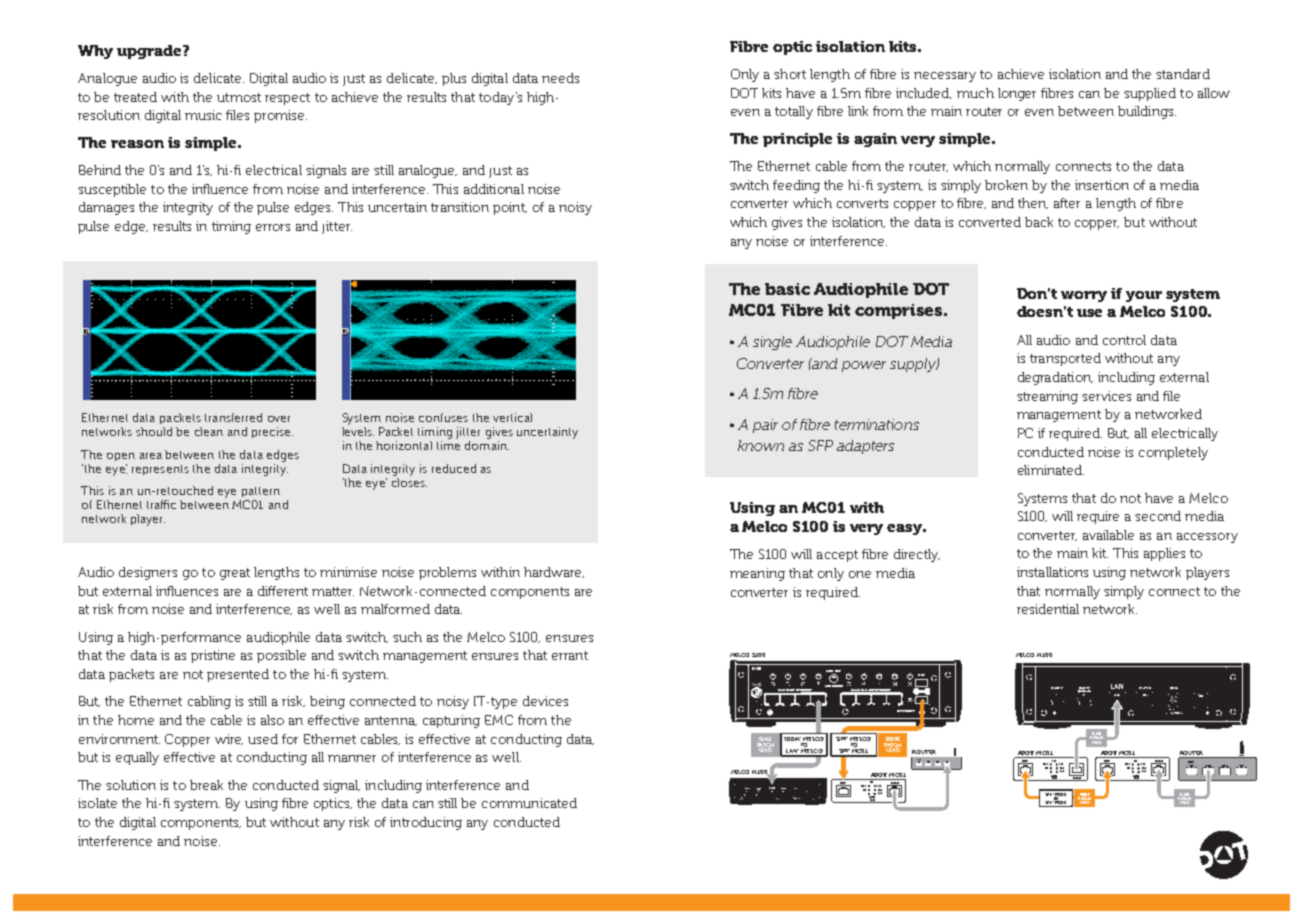 The height and width of the screenshot is (924, 1303). I want to click on errant, so click(570, 655).
